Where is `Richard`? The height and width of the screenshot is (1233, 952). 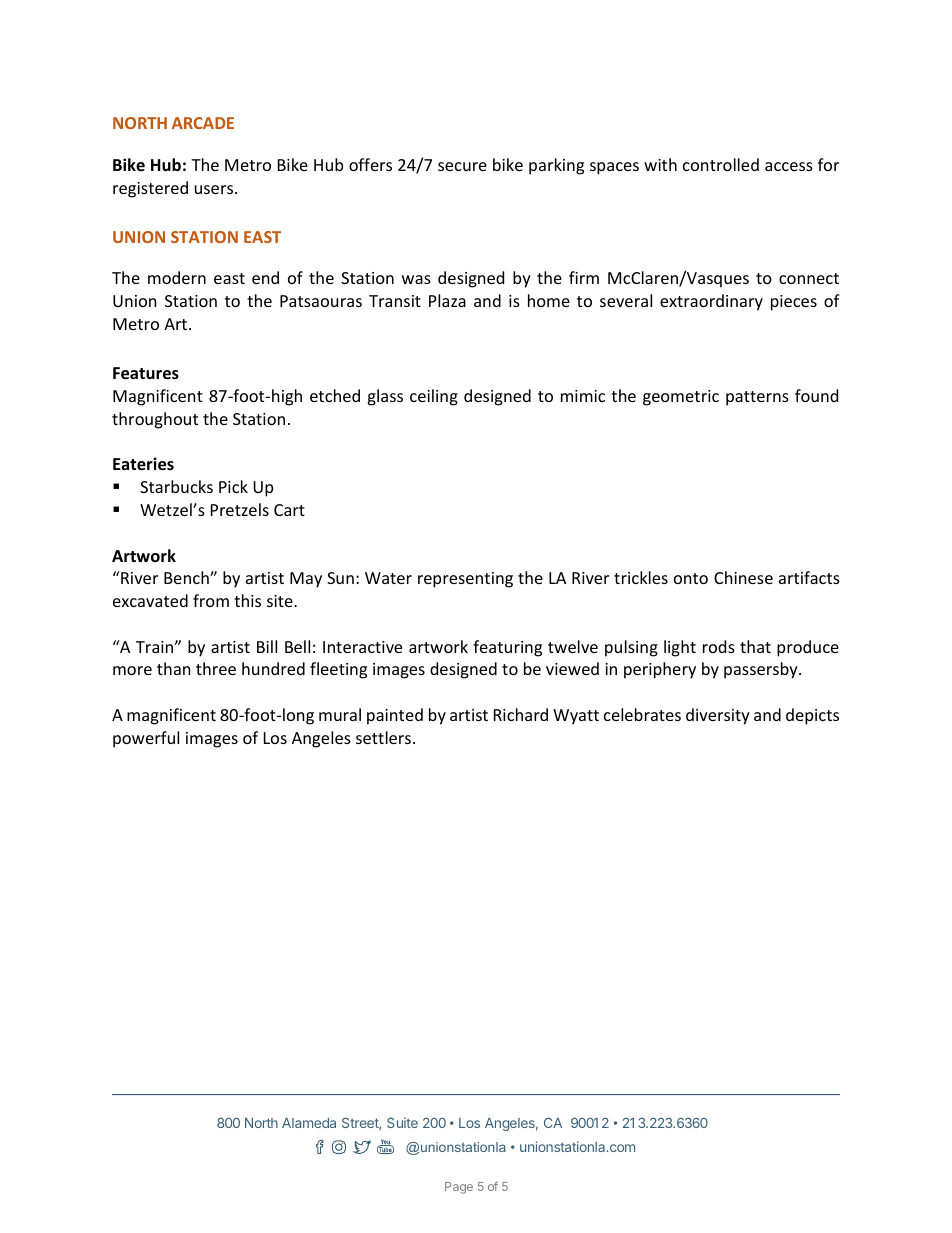
Richard is located at coordinates (521, 714).
